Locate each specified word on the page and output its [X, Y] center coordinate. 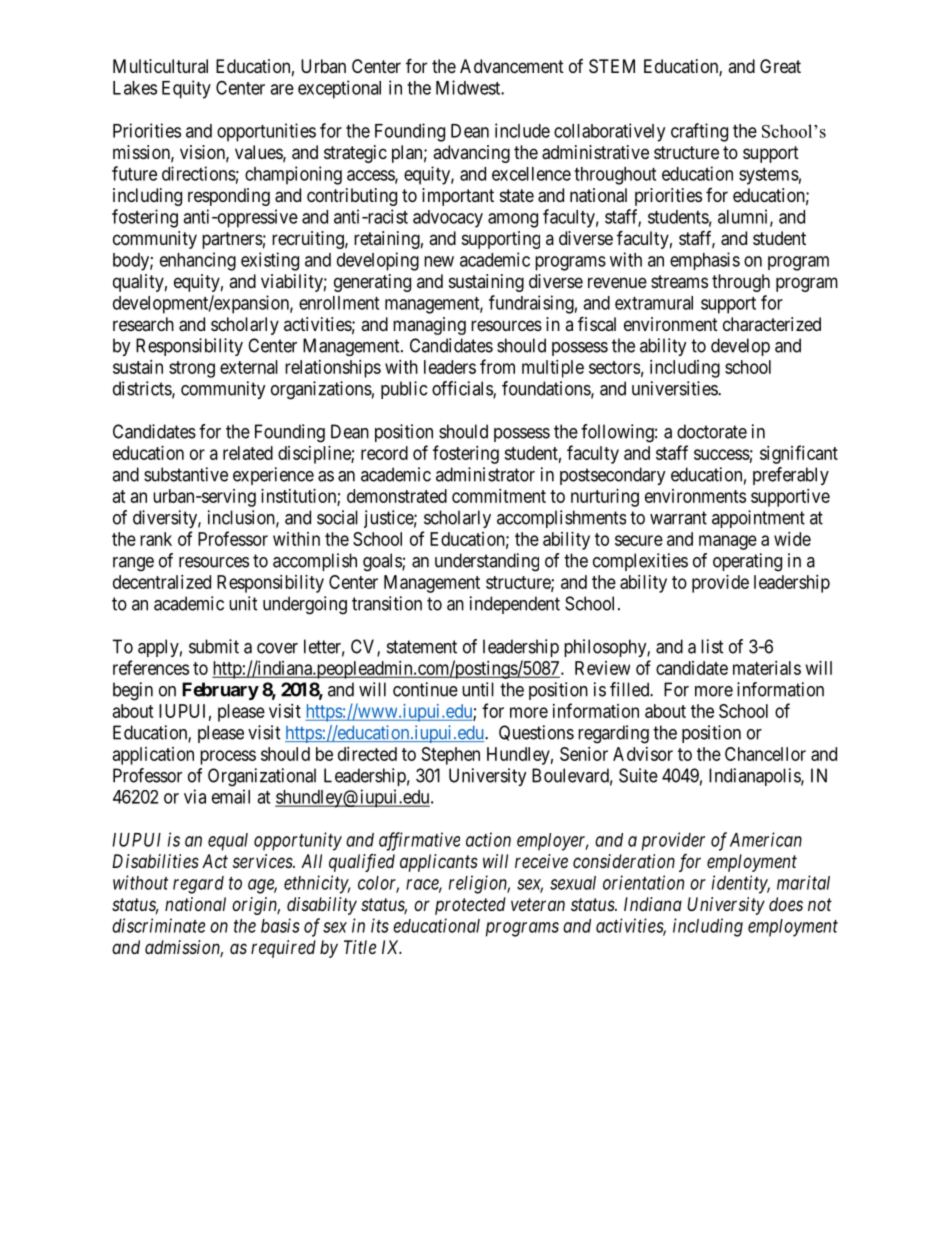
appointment [758, 519]
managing [429, 326]
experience [273, 476]
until [478, 689]
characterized [772, 324]
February [220, 691]
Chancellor [765, 754]
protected [470, 906]
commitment [499, 496]
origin [256, 906]
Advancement [512, 66]
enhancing [198, 261]
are [282, 89]
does [786, 904]
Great [780, 66]
